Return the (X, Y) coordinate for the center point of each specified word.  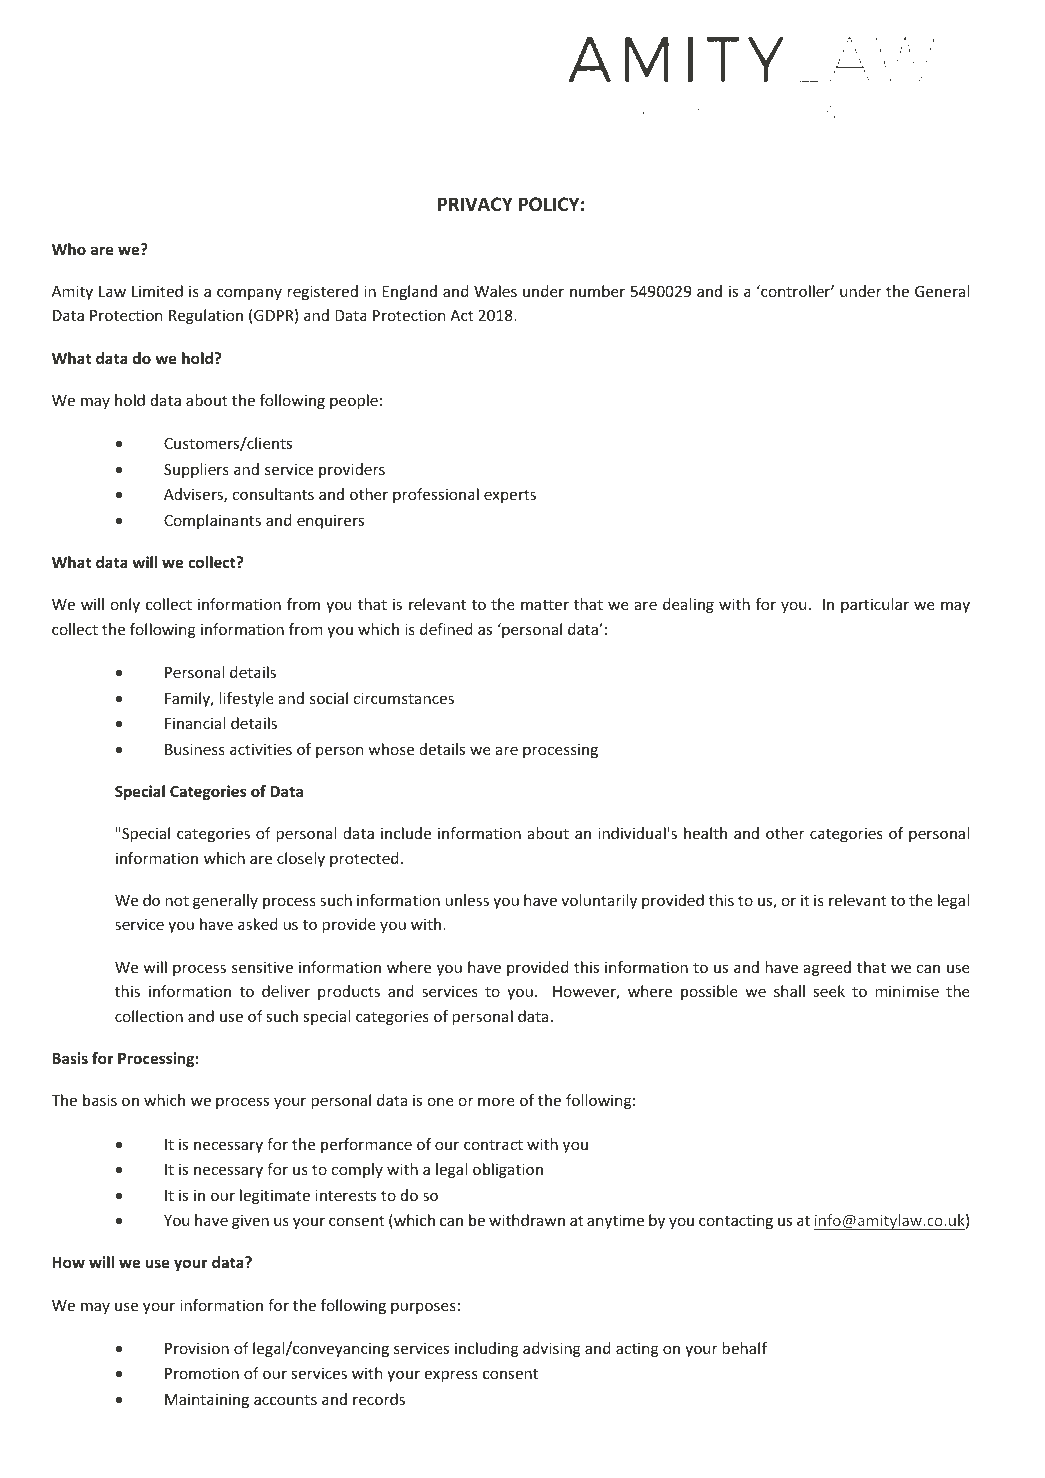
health (705, 833)
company (249, 294)
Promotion (202, 1373)
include (406, 833)
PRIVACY (475, 204)
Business (195, 749)
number (597, 291)
